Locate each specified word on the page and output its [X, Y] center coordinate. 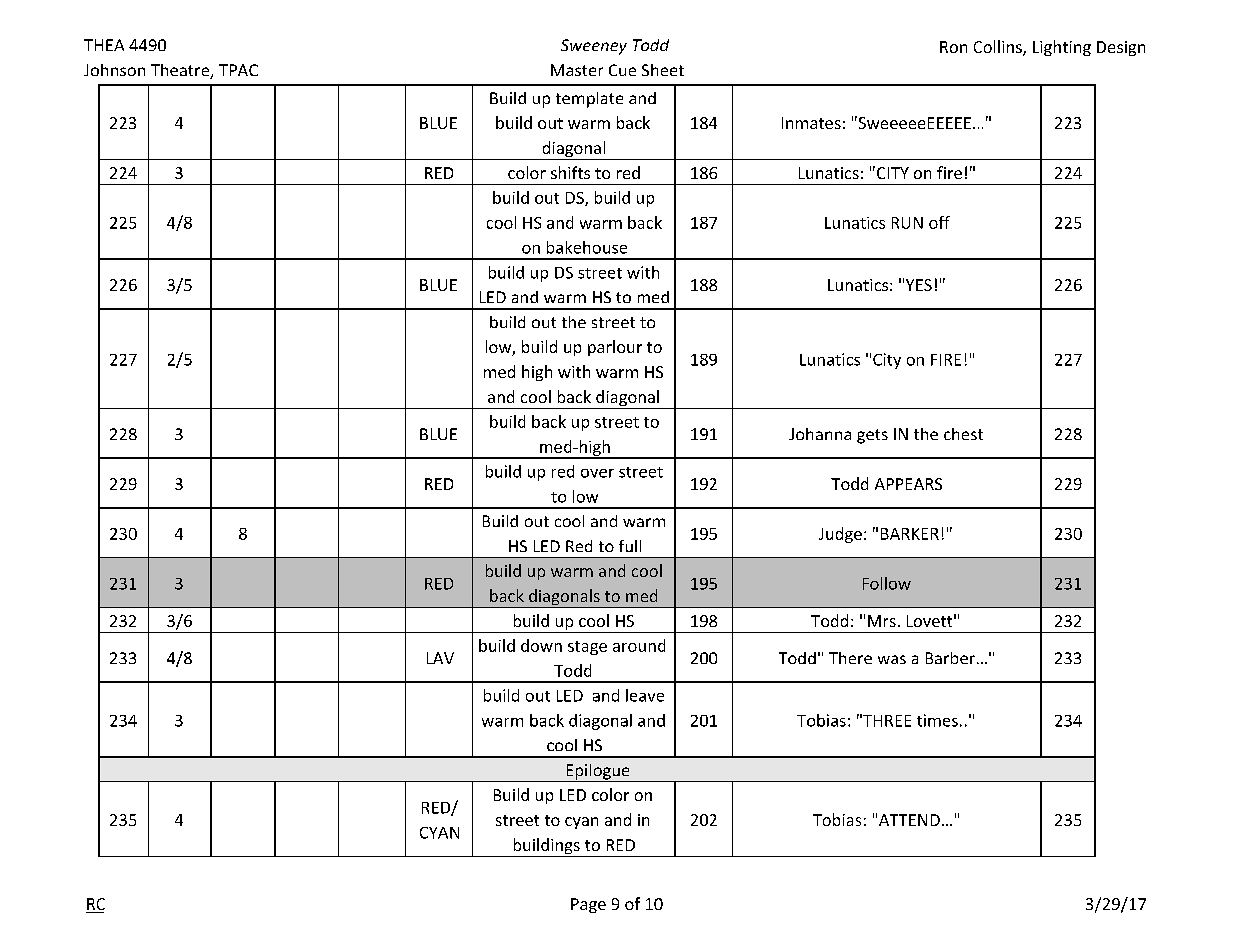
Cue [622, 70]
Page [588, 905]
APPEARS [908, 484]
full [630, 546]
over [597, 473]
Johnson [114, 70]
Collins [999, 48]
